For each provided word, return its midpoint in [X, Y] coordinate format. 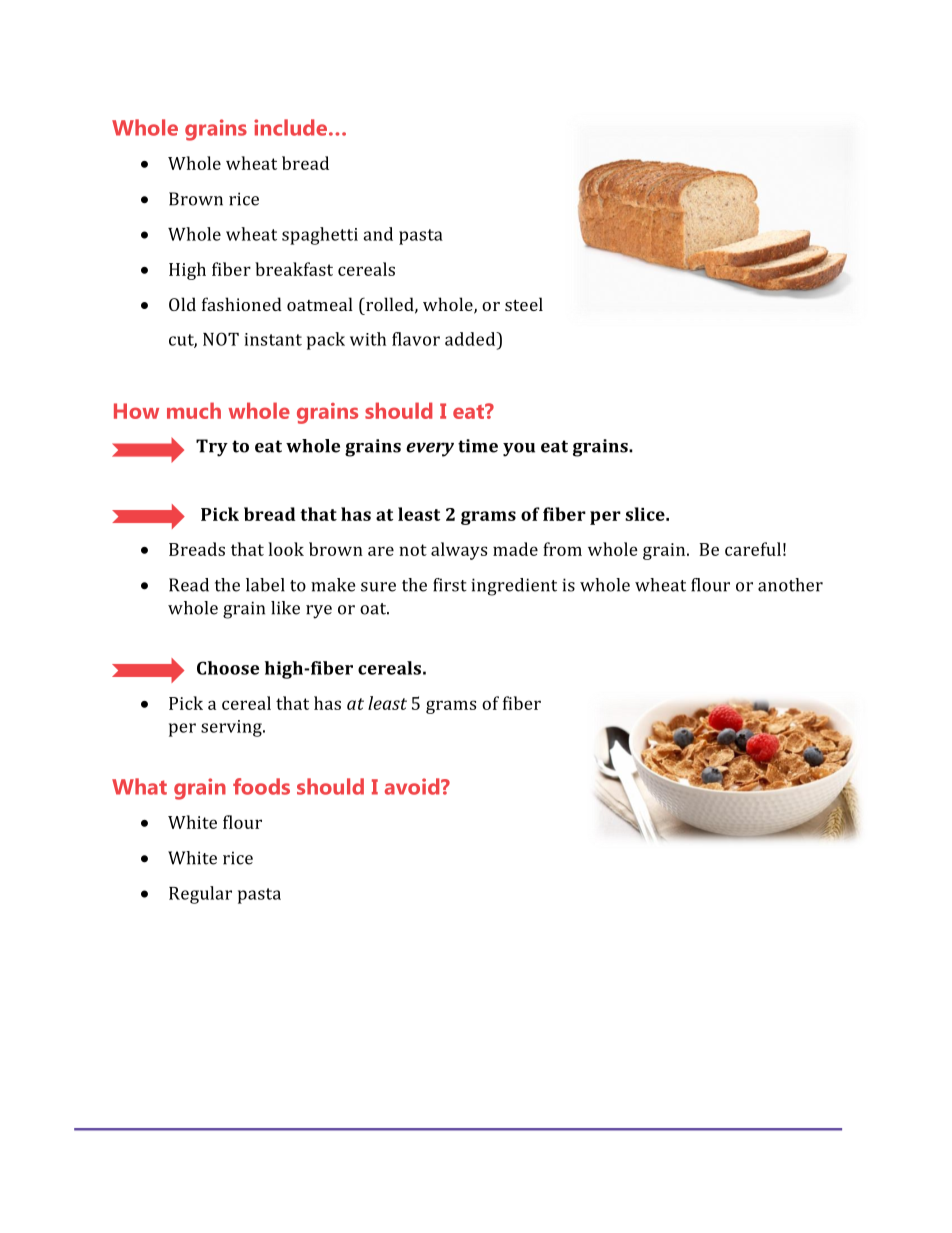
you [519, 450]
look [286, 549]
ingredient [514, 587]
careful [753, 549]
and [378, 234]
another [790, 585]
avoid [413, 786]
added [471, 339]
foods [261, 786]
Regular [200, 895]
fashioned [242, 304]
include [290, 127]
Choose [228, 668]
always [459, 551]
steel [524, 304]
